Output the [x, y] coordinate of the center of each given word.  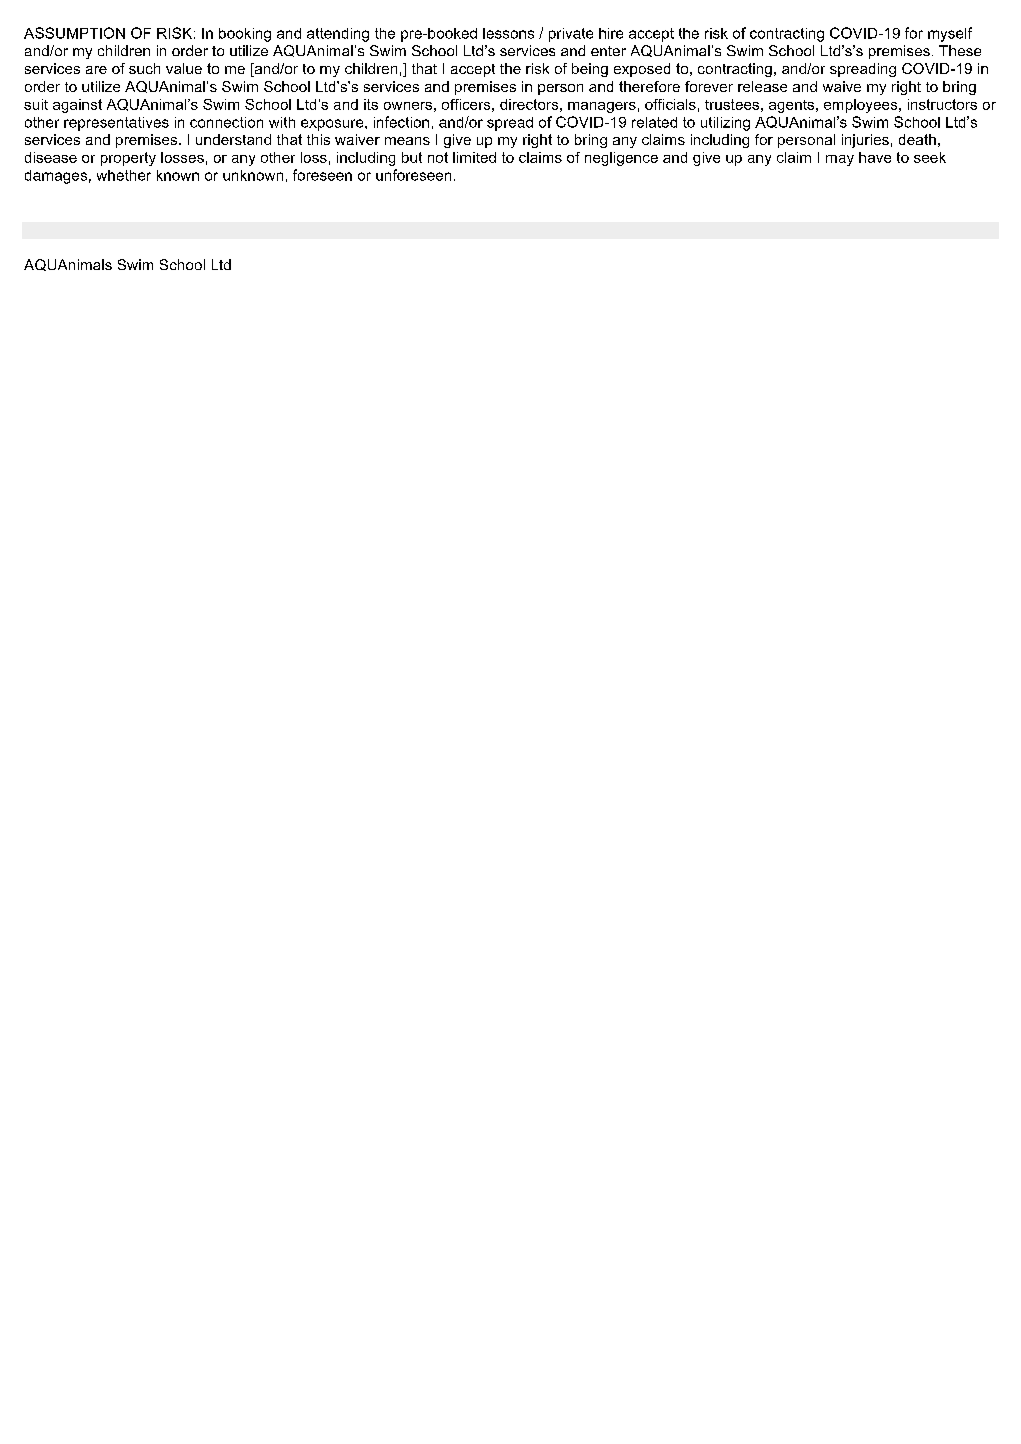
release [762, 86]
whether [124, 175]
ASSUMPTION [74, 33]
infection [401, 122]
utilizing [725, 124]
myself [950, 34]
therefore [649, 86]
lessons [508, 33]
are [96, 70]
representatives [116, 124]
